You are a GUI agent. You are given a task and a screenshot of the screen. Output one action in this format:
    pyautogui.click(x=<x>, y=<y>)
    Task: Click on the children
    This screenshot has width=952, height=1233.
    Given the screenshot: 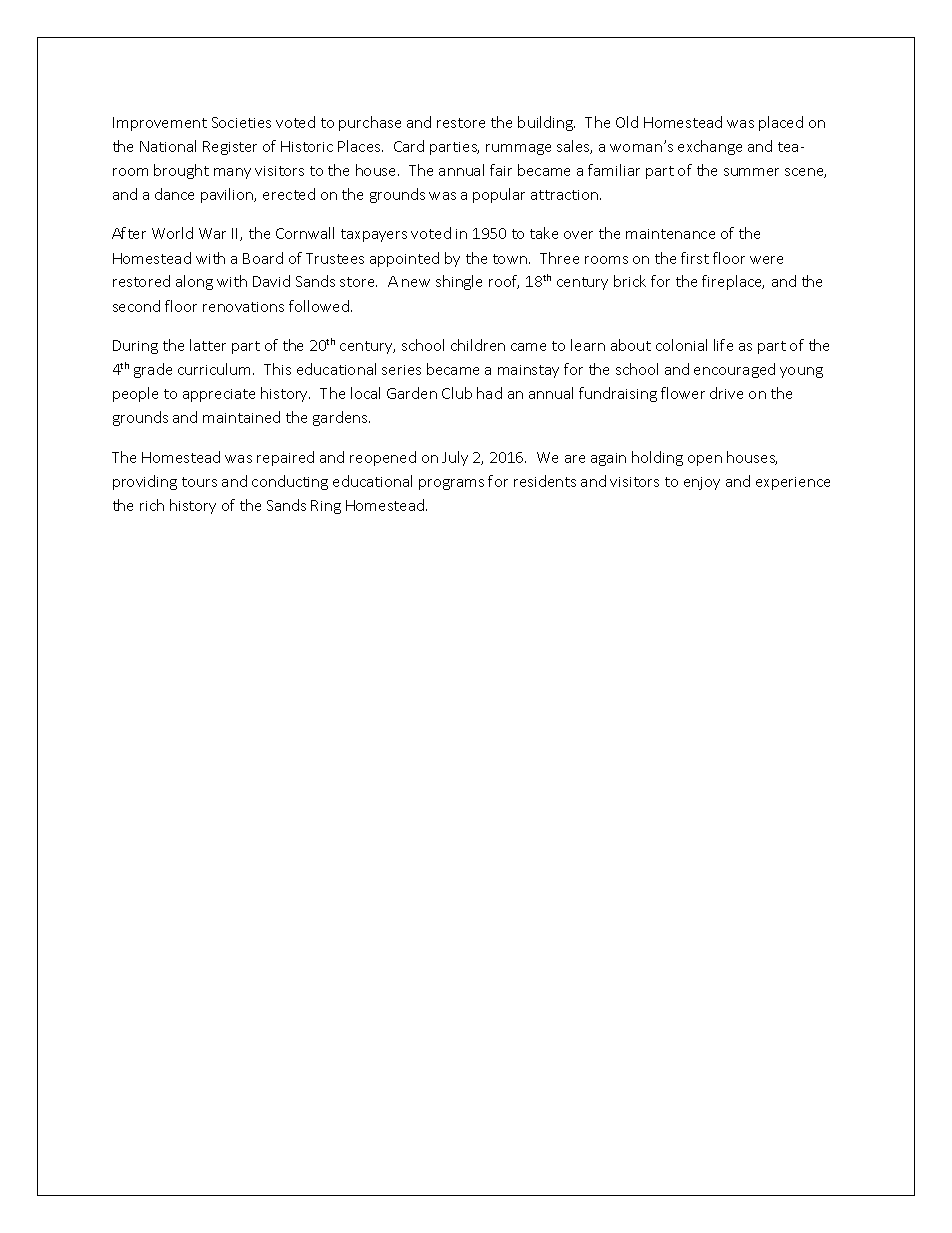 What is the action you would take?
    pyautogui.click(x=478, y=345)
